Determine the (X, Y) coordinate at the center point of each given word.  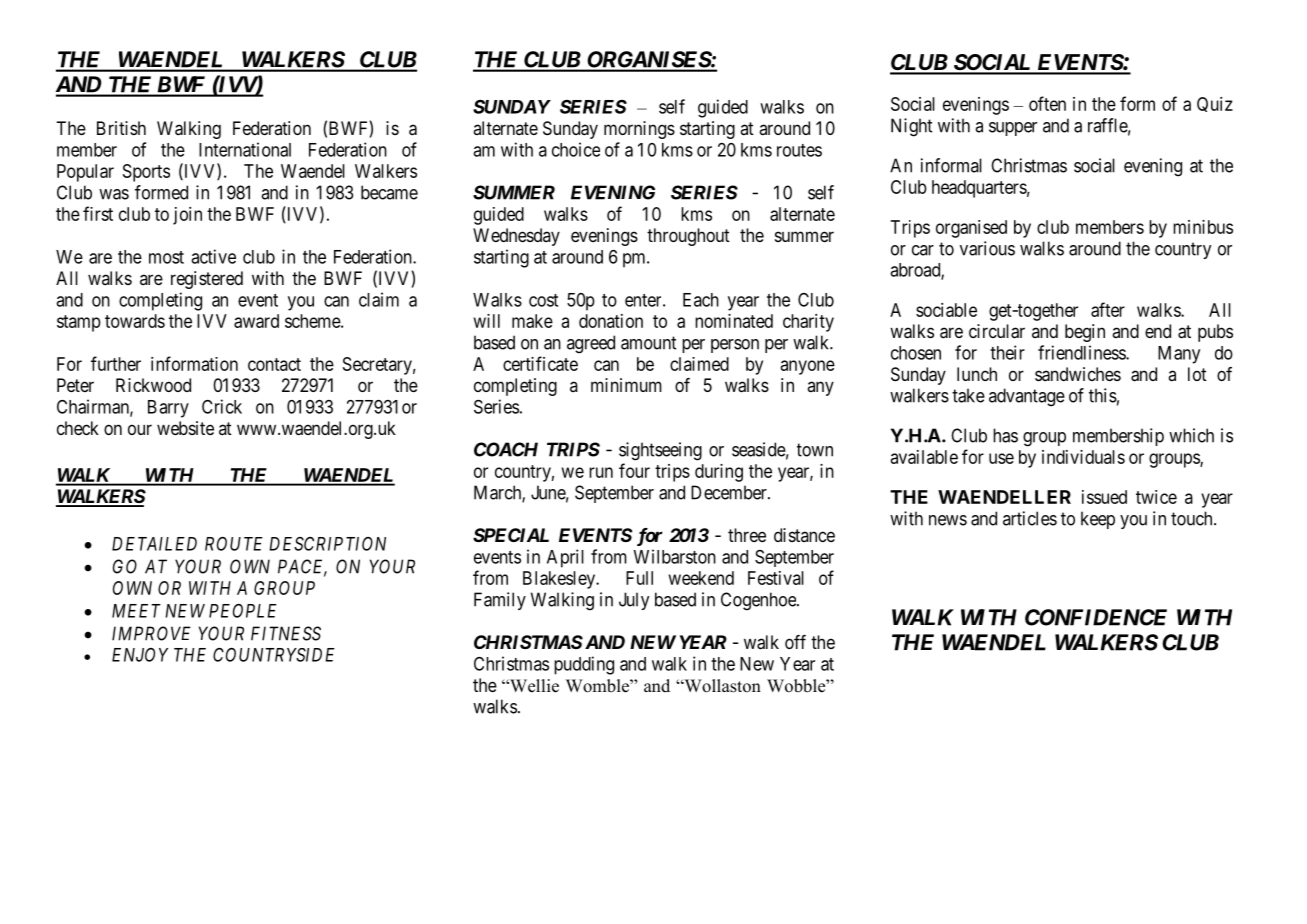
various (987, 248)
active (213, 256)
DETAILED (154, 544)
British (121, 128)
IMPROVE (151, 633)
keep (1098, 520)
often (1047, 103)
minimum (626, 385)
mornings (639, 130)
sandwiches (1078, 374)
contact (274, 364)
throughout (688, 237)
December (730, 492)
